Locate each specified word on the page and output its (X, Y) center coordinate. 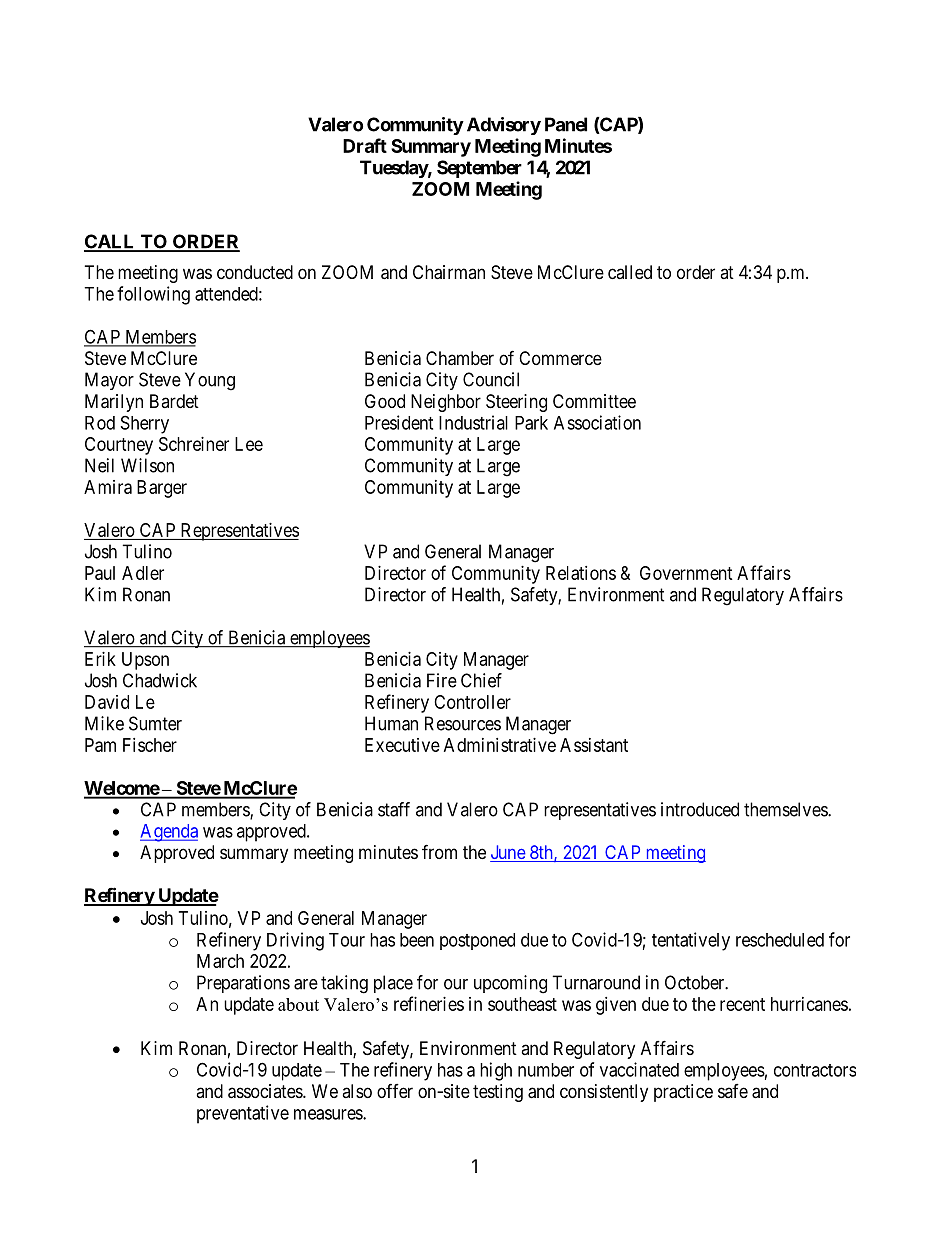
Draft (365, 145)
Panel (566, 124)
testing (498, 1093)
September (479, 169)
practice (683, 1093)
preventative (243, 1114)
